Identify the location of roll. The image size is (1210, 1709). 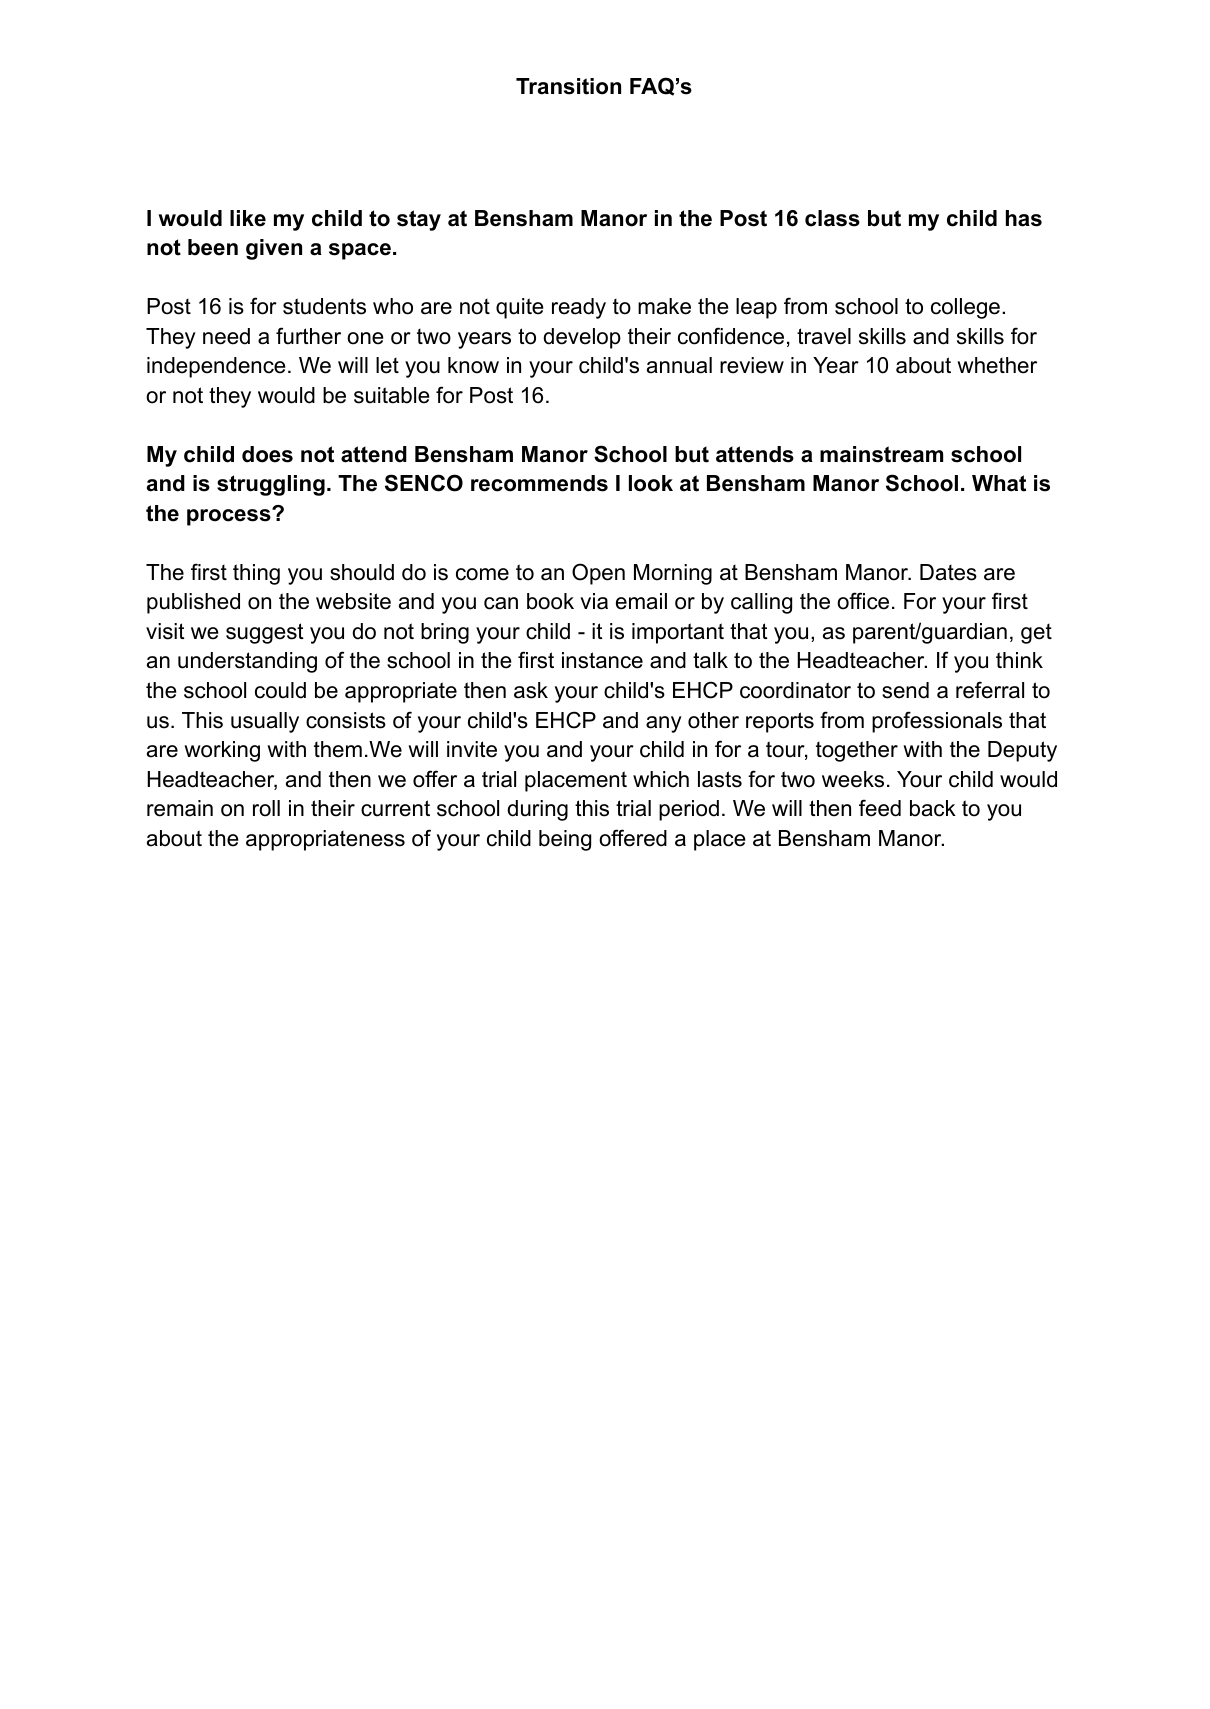
(266, 808).
